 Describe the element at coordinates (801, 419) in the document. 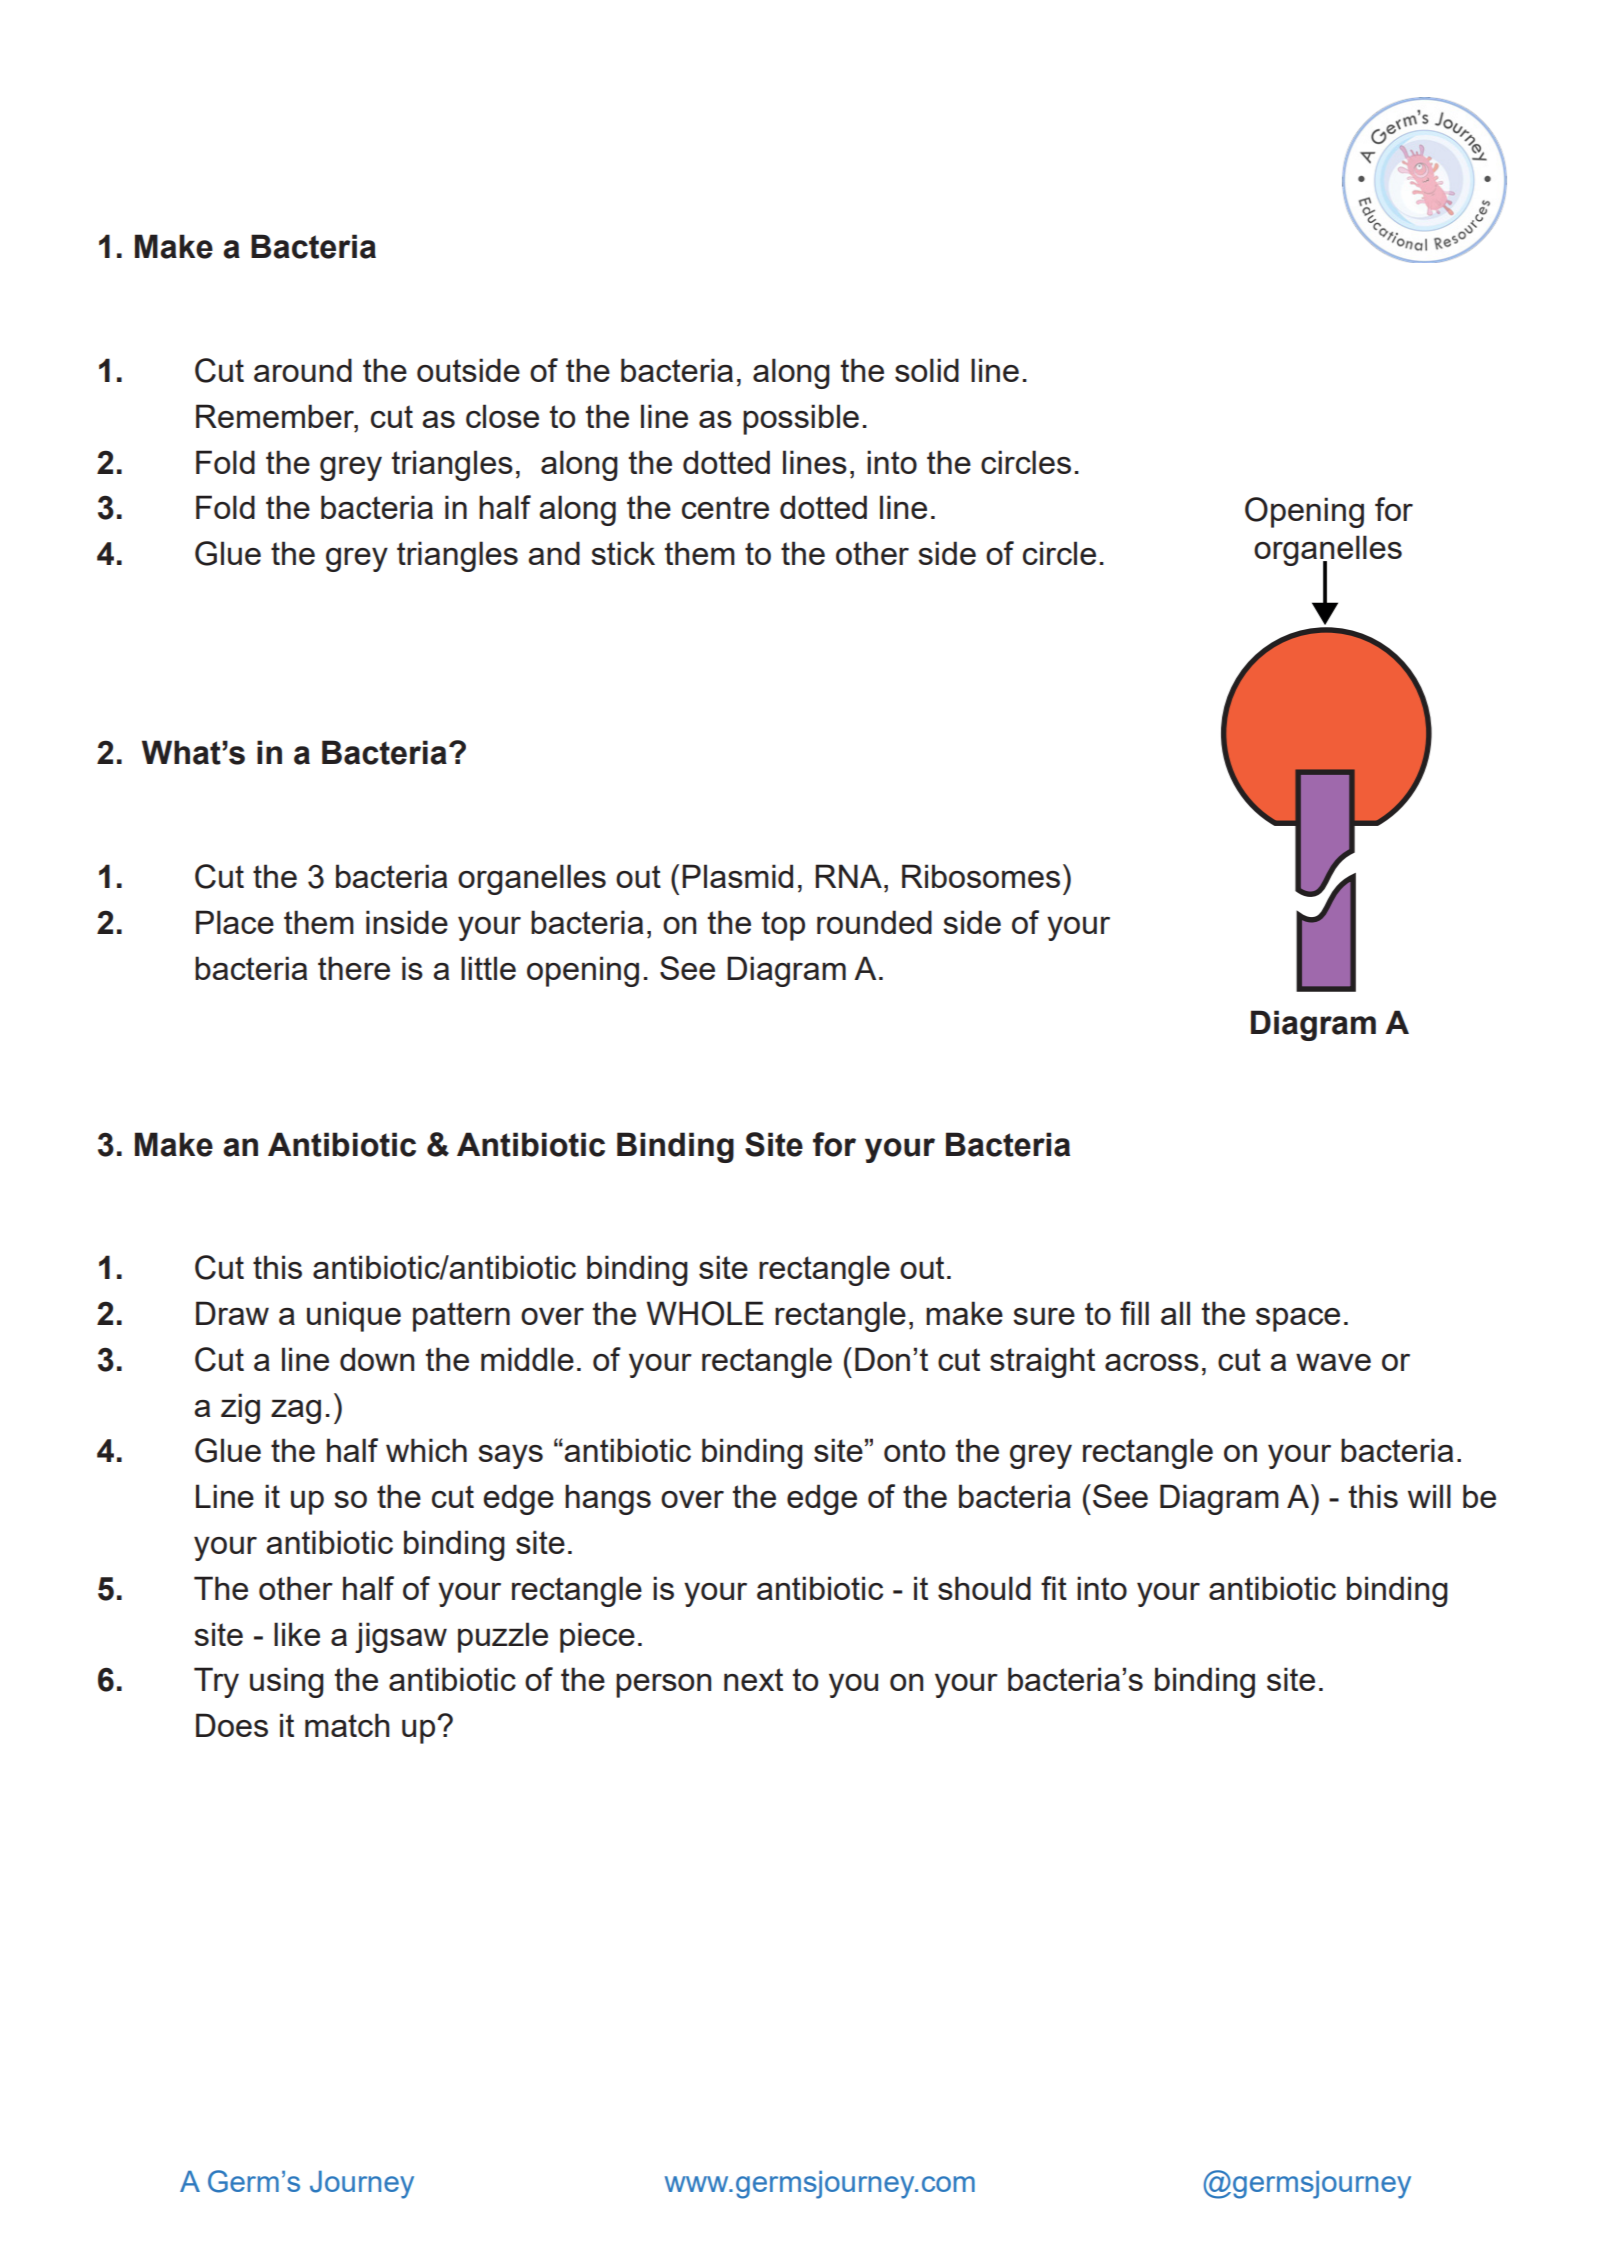

I see `possible` at that location.
